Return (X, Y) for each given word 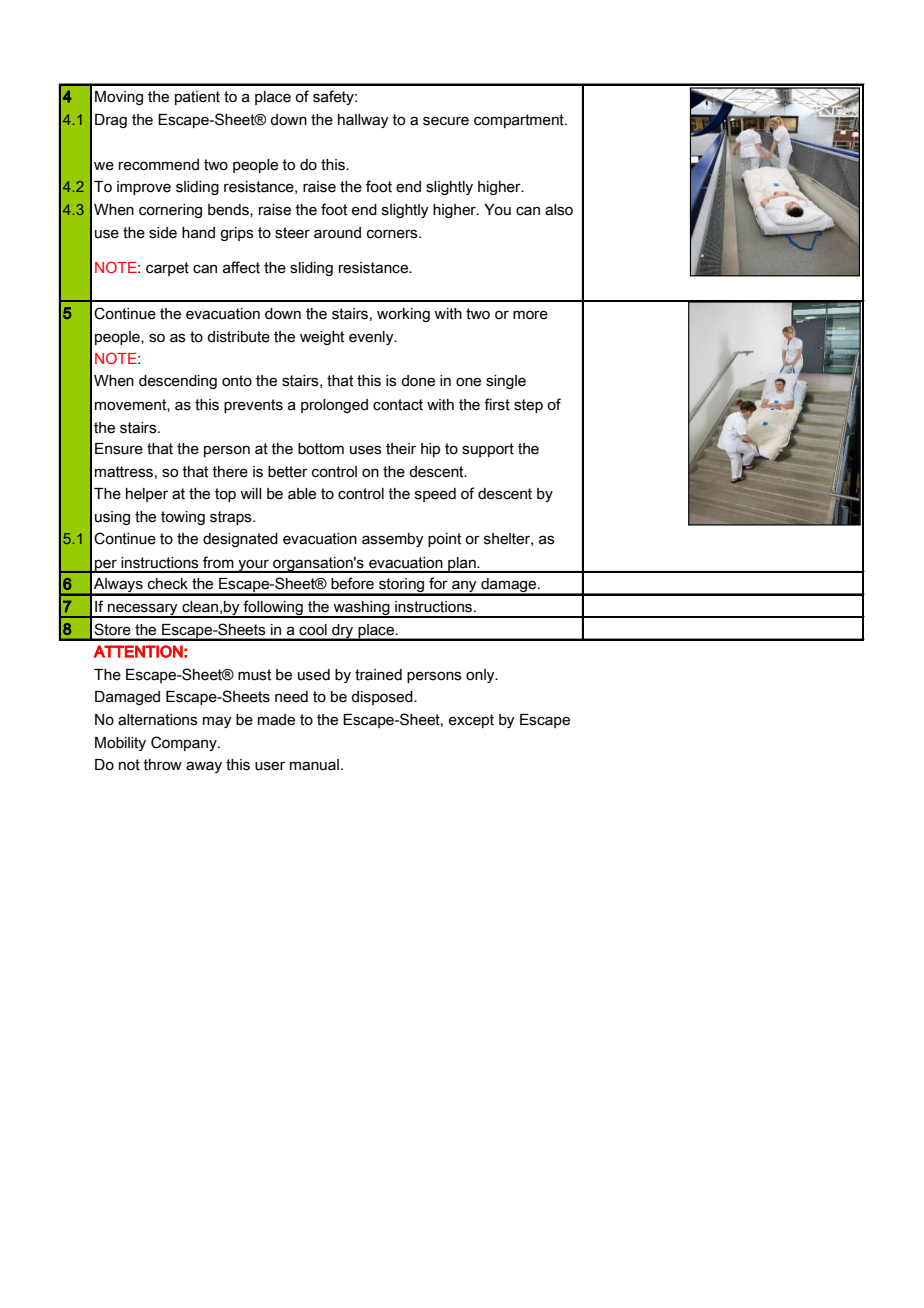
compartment (520, 121)
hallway (363, 121)
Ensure (119, 449)
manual (314, 765)
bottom (321, 449)
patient (197, 98)
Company (185, 743)
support (488, 450)
